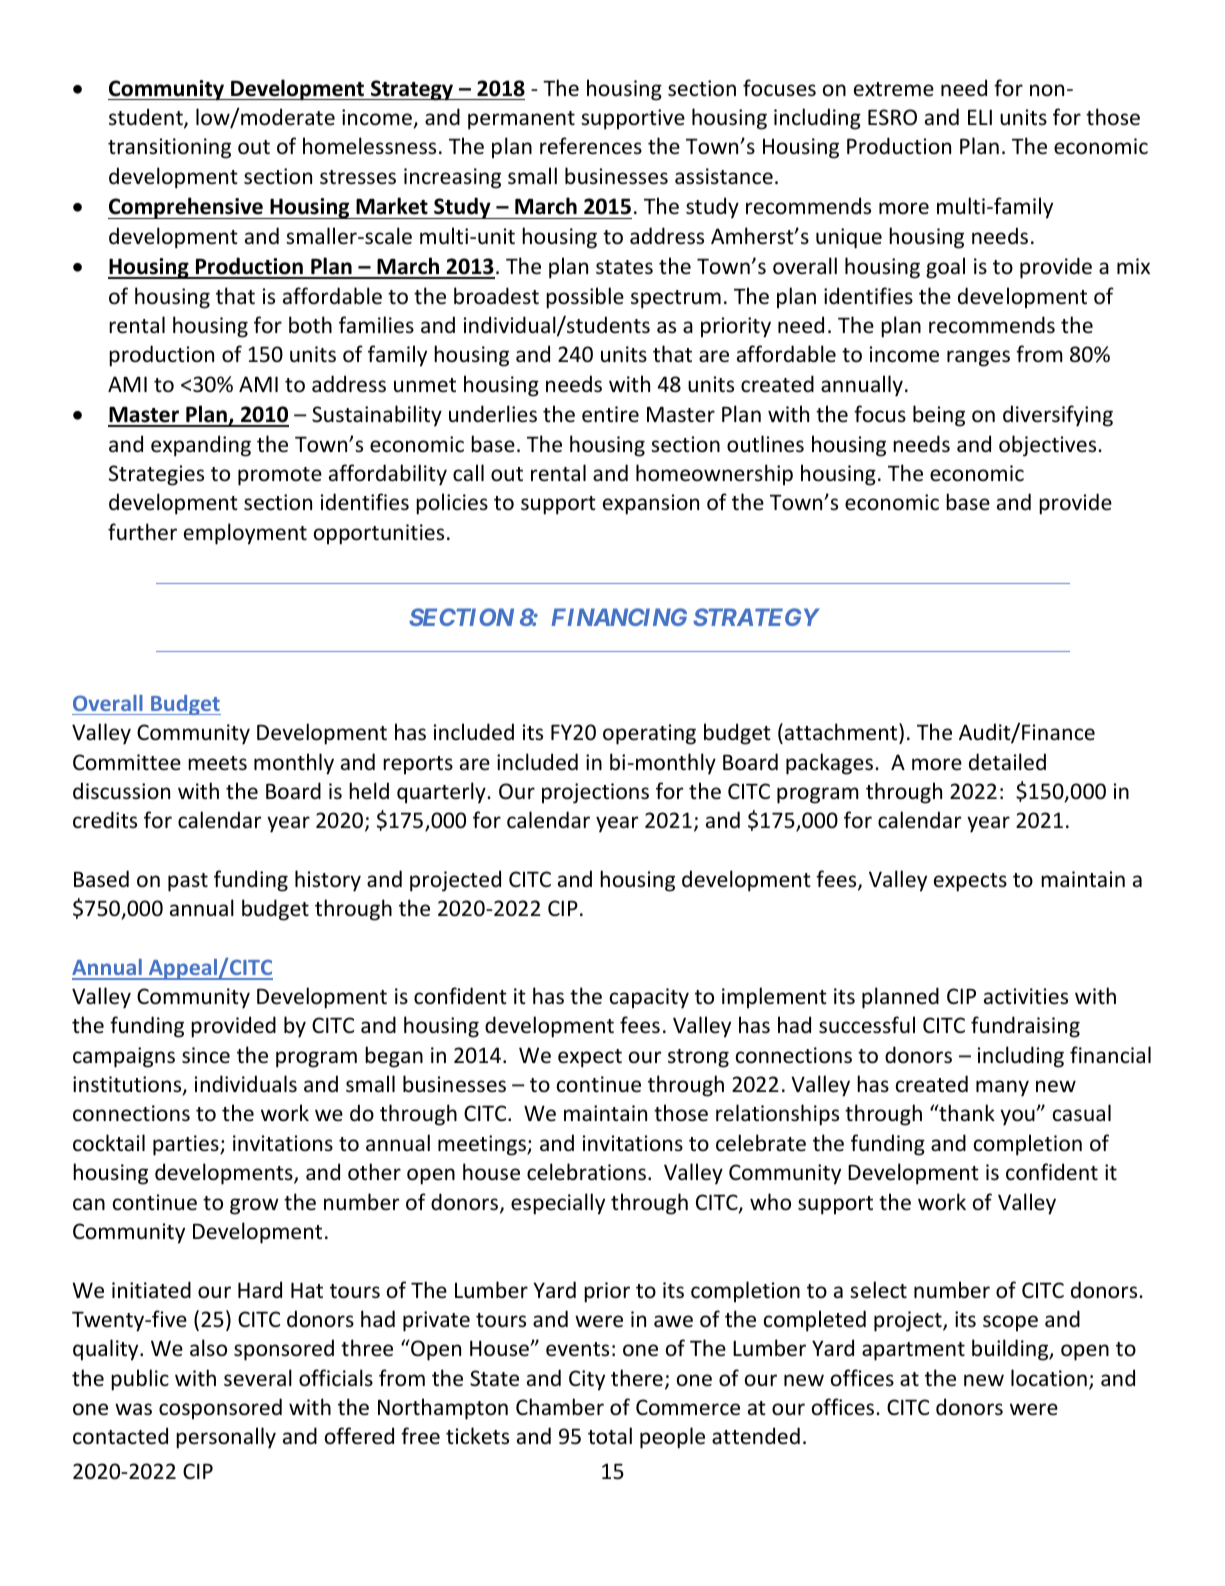 The height and width of the image is (1586, 1225). What do you see at coordinates (637, 1377) in the image?
I see `there` at bounding box center [637, 1377].
